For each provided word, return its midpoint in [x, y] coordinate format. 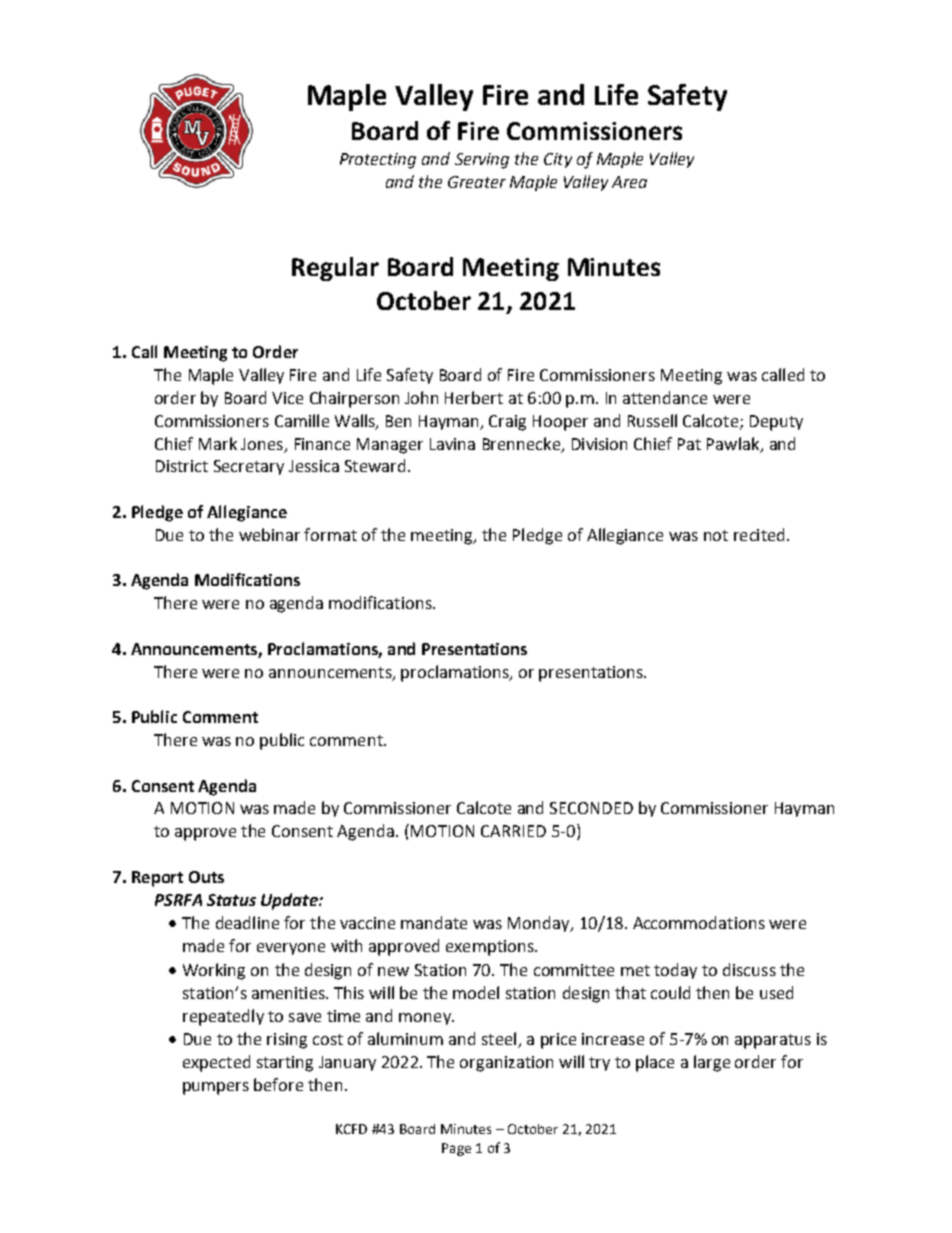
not [716, 535]
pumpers [216, 1088]
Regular [335, 269]
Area [629, 182]
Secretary [249, 467]
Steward [375, 465]
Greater [477, 182]
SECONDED [591, 808]
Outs [206, 877]
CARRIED [513, 831]
